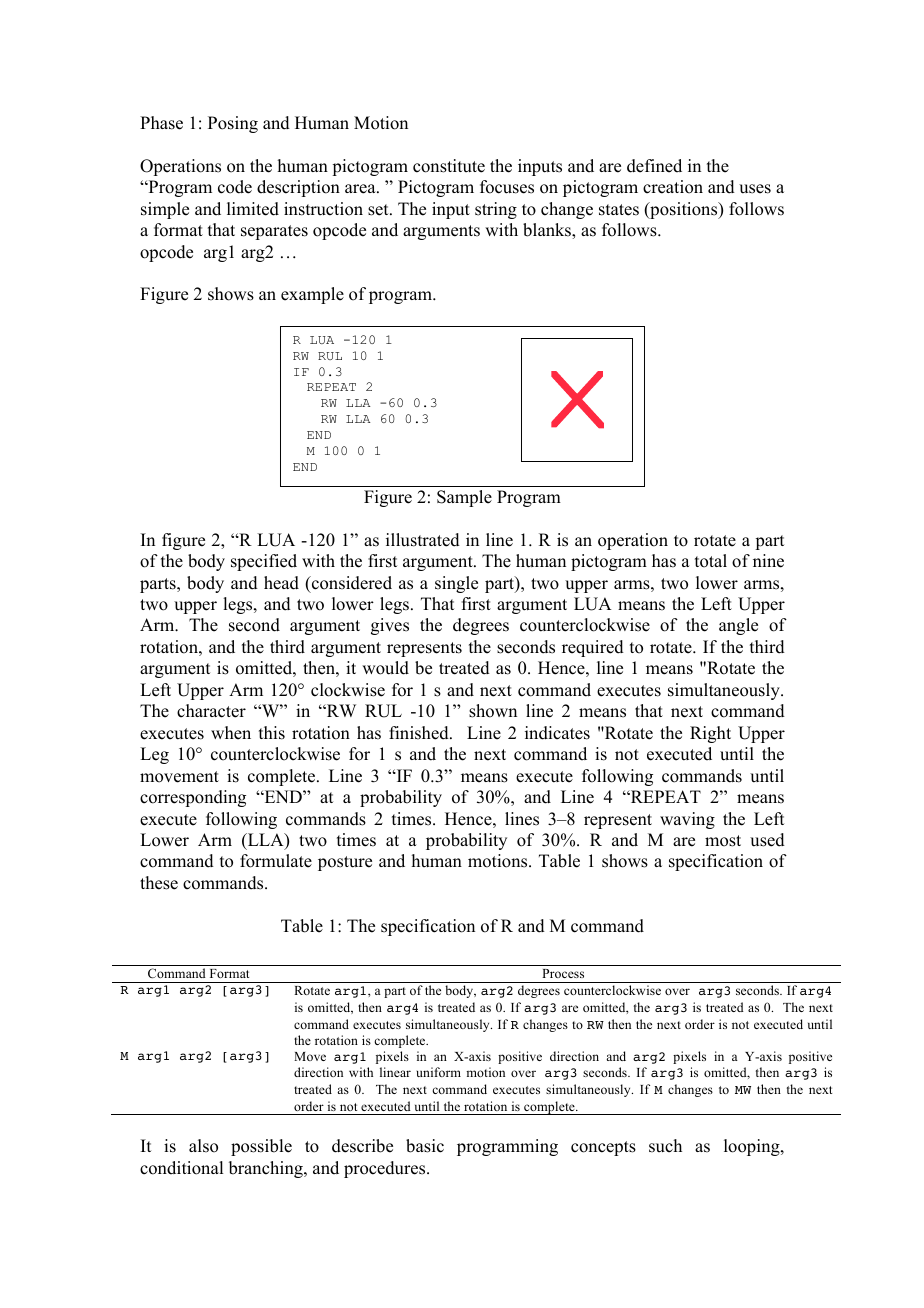 The image size is (924, 1308). What do you see at coordinates (654, 166) in the image?
I see `defined` at bounding box center [654, 166].
